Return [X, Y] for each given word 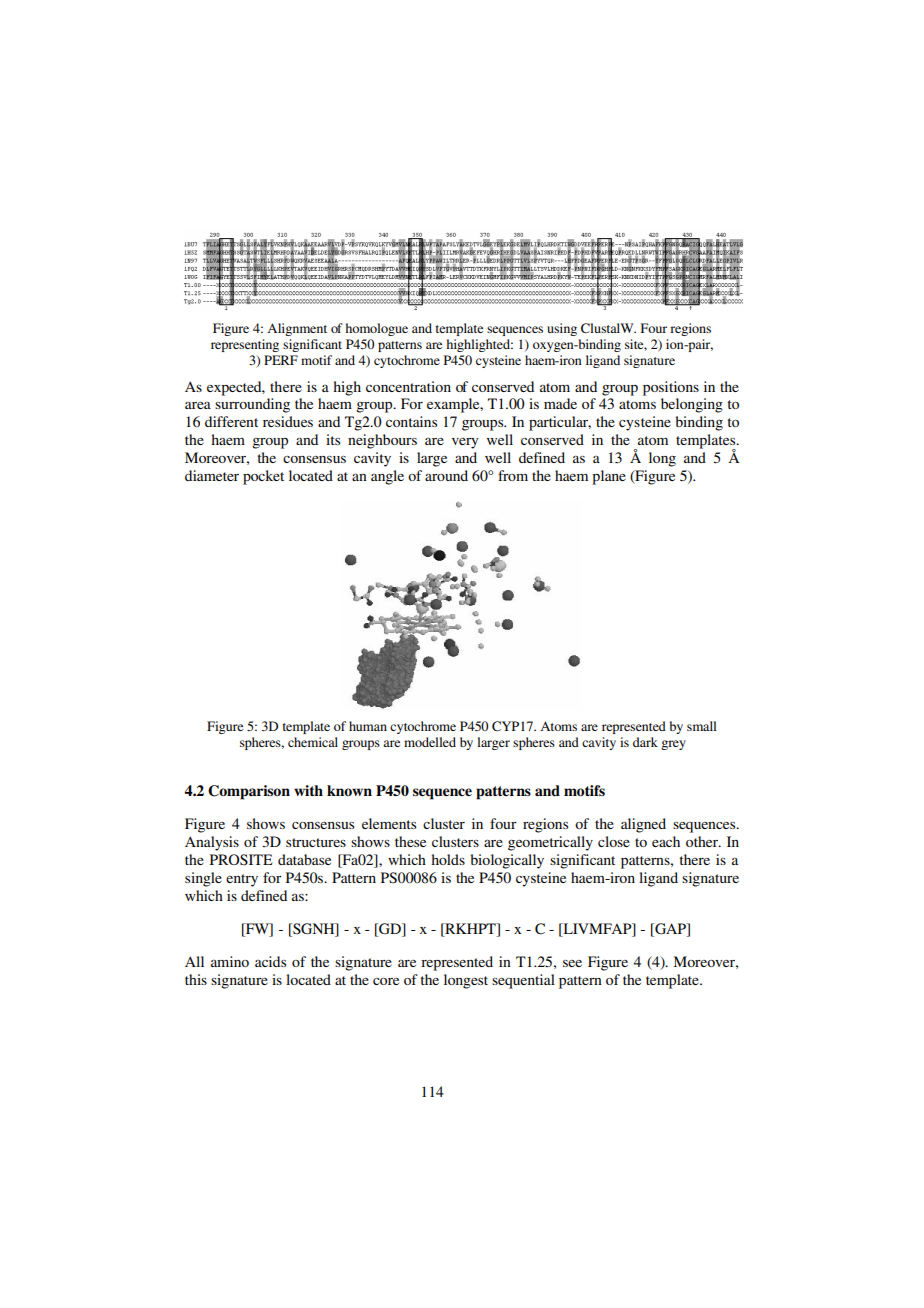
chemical [313, 742]
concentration [408, 386]
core [386, 981]
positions [671, 388]
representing [245, 345]
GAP [670, 930]
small [702, 726]
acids [270, 961]
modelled [430, 742]
